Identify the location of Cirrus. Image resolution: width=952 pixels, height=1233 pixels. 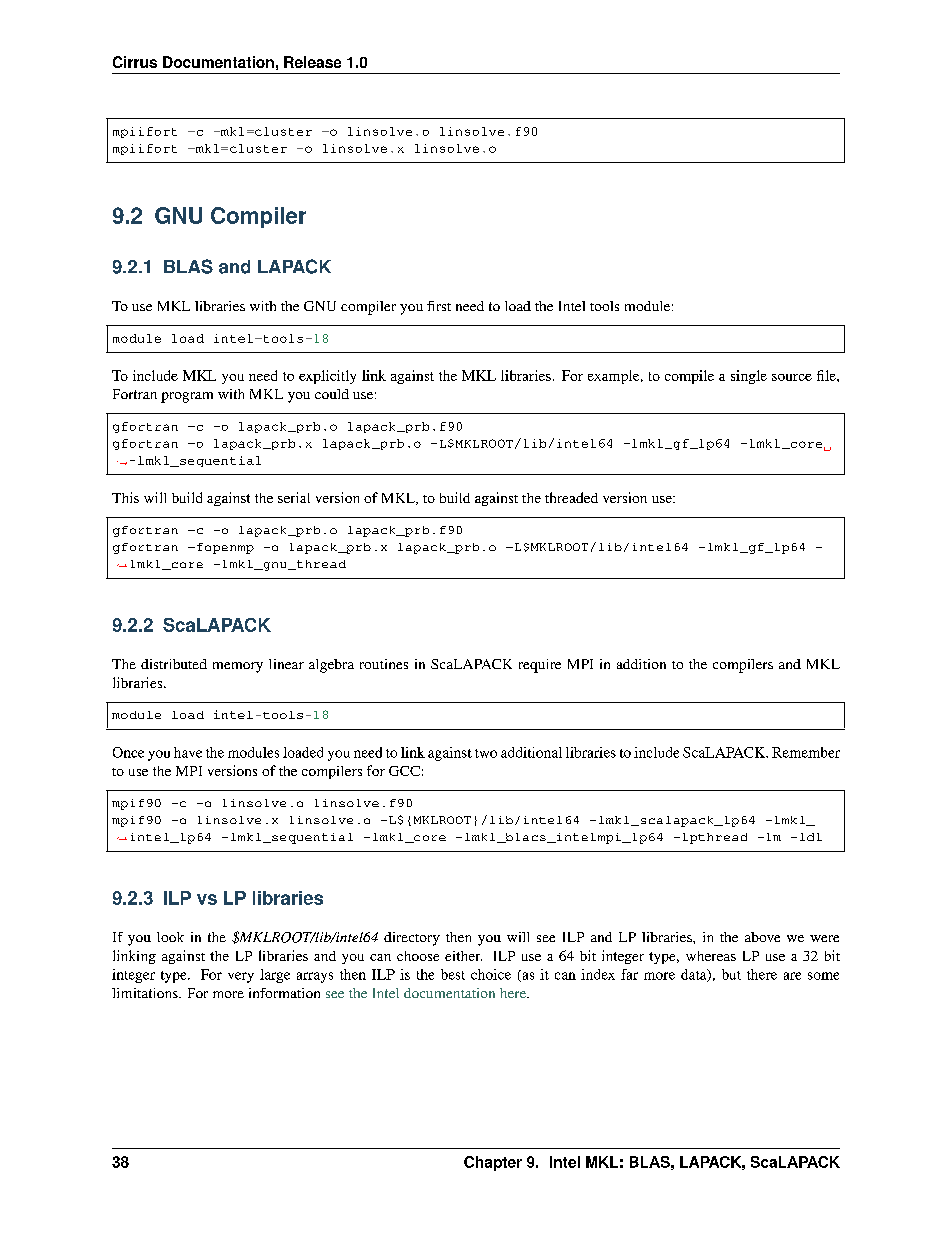
(135, 62).
